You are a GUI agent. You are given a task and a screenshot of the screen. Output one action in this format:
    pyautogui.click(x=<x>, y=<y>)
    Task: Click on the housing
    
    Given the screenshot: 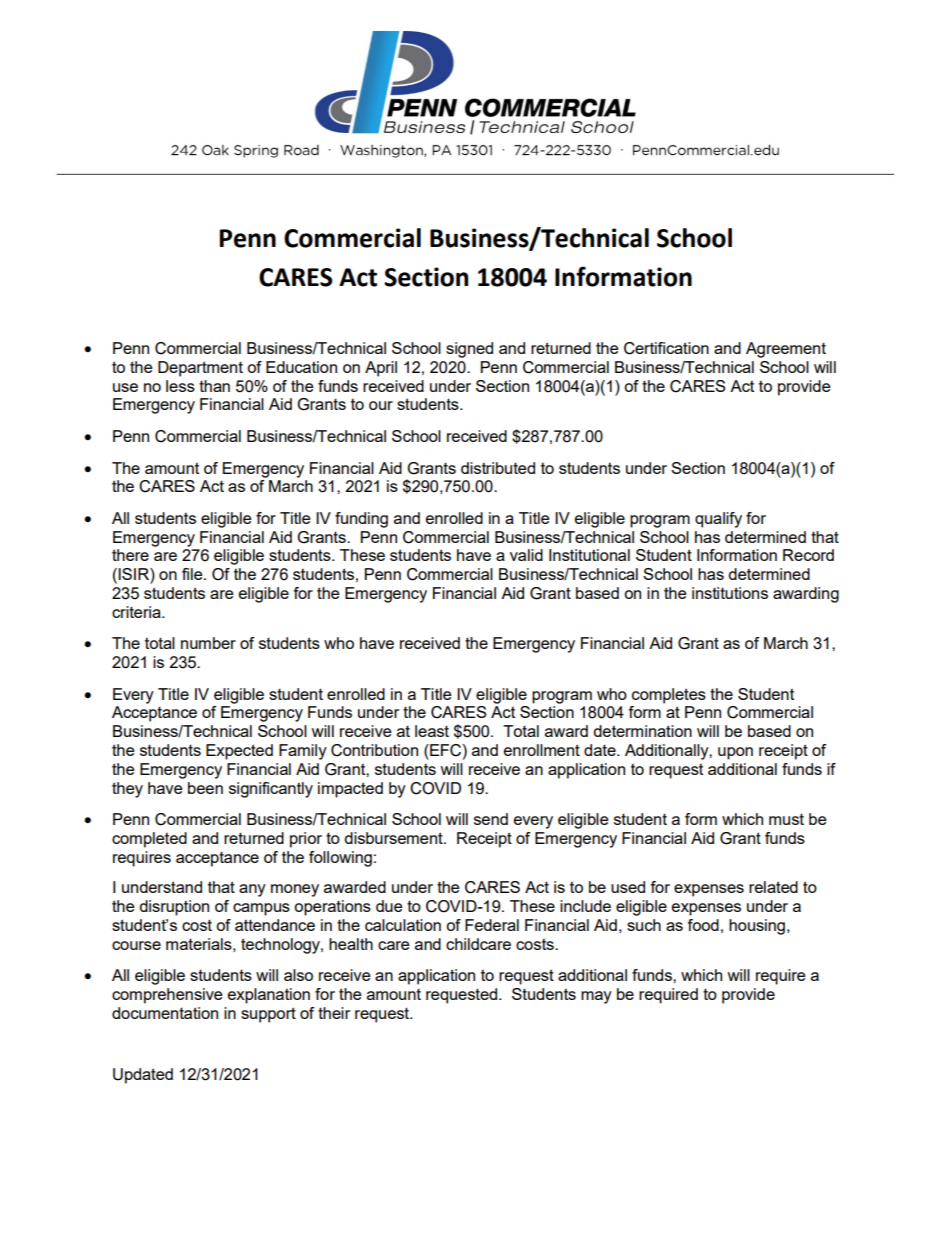 What is the action you would take?
    pyautogui.click(x=757, y=927)
